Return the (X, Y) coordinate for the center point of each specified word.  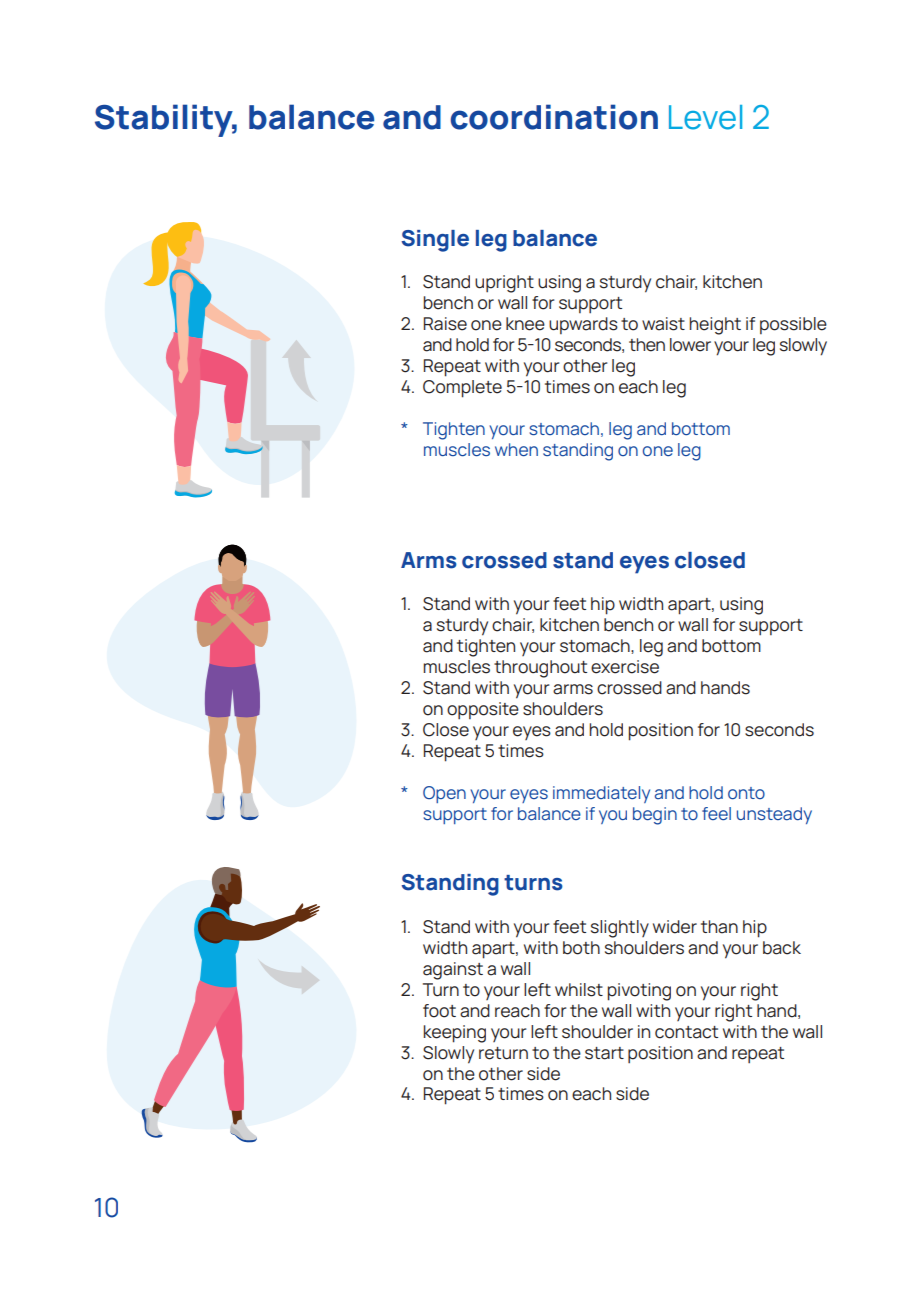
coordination (554, 117)
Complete (462, 389)
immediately (601, 794)
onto (746, 793)
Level (705, 117)
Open (444, 794)
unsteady (774, 815)
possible (793, 325)
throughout (540, 669)
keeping (454, 1034)
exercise (625, 667)
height (715, 326)
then (647, 345)
